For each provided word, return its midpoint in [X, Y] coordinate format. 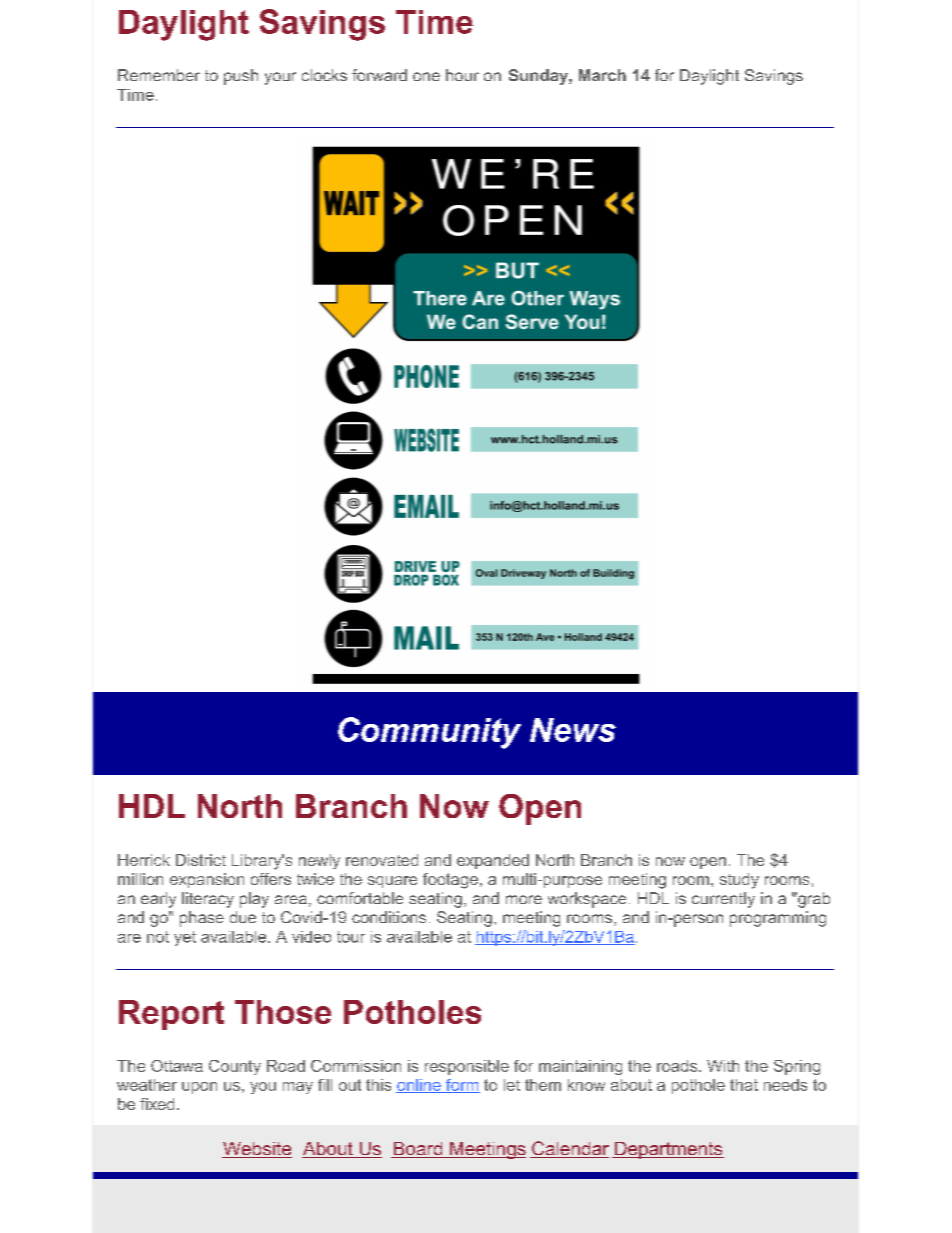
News [573, 730]
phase [202, 919]
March [602, 75]
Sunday [539, 77]
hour [462, 75]
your [280, 78]
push [241, 77]
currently [723, 900]
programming [778, 919]
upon [199, 1088]
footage [450, 881]
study [739, 881]
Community [429, 733]
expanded [493, 861]
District [201, 860]
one [426, 76]
